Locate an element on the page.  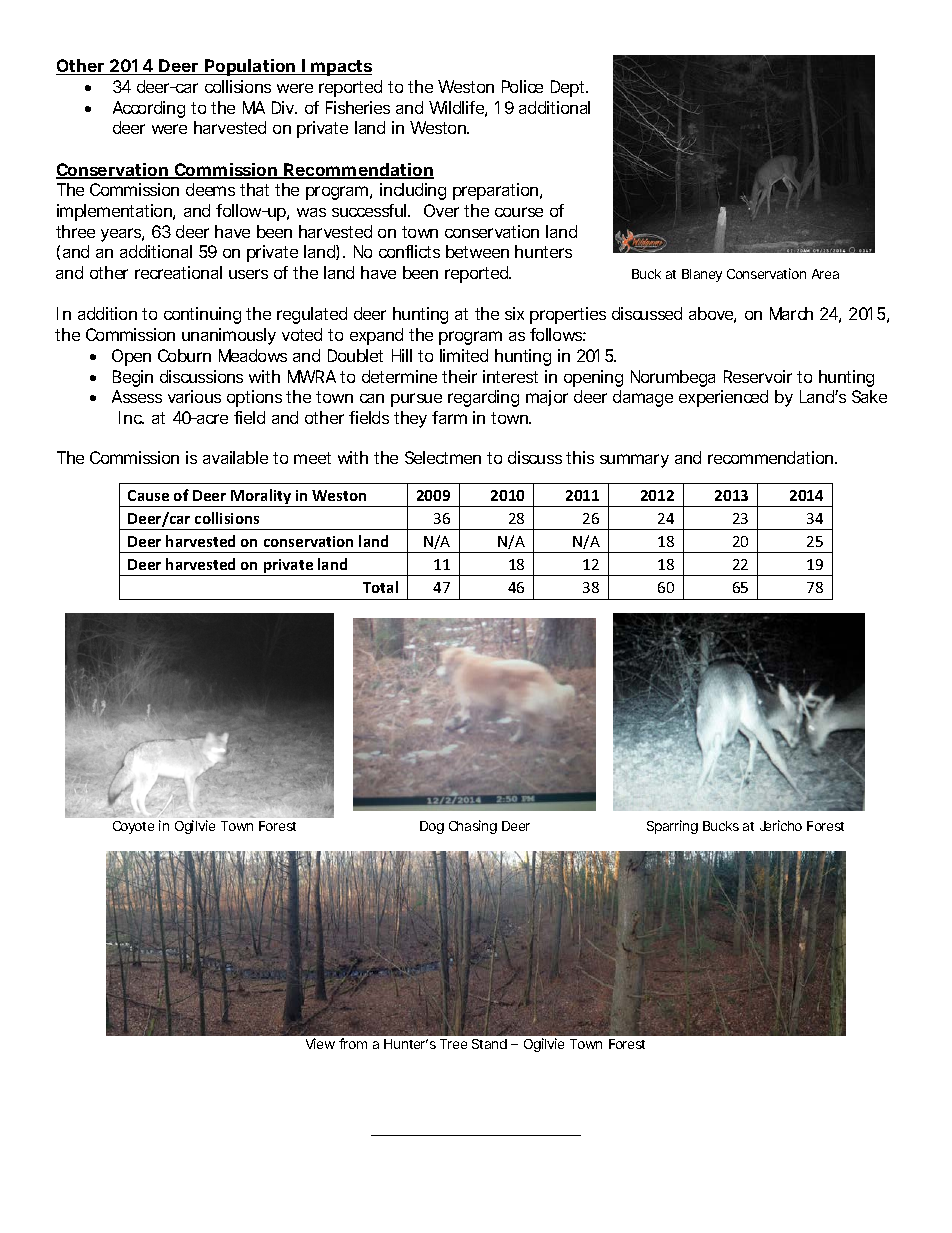
Chasing is located at coordinates (473, 827).
